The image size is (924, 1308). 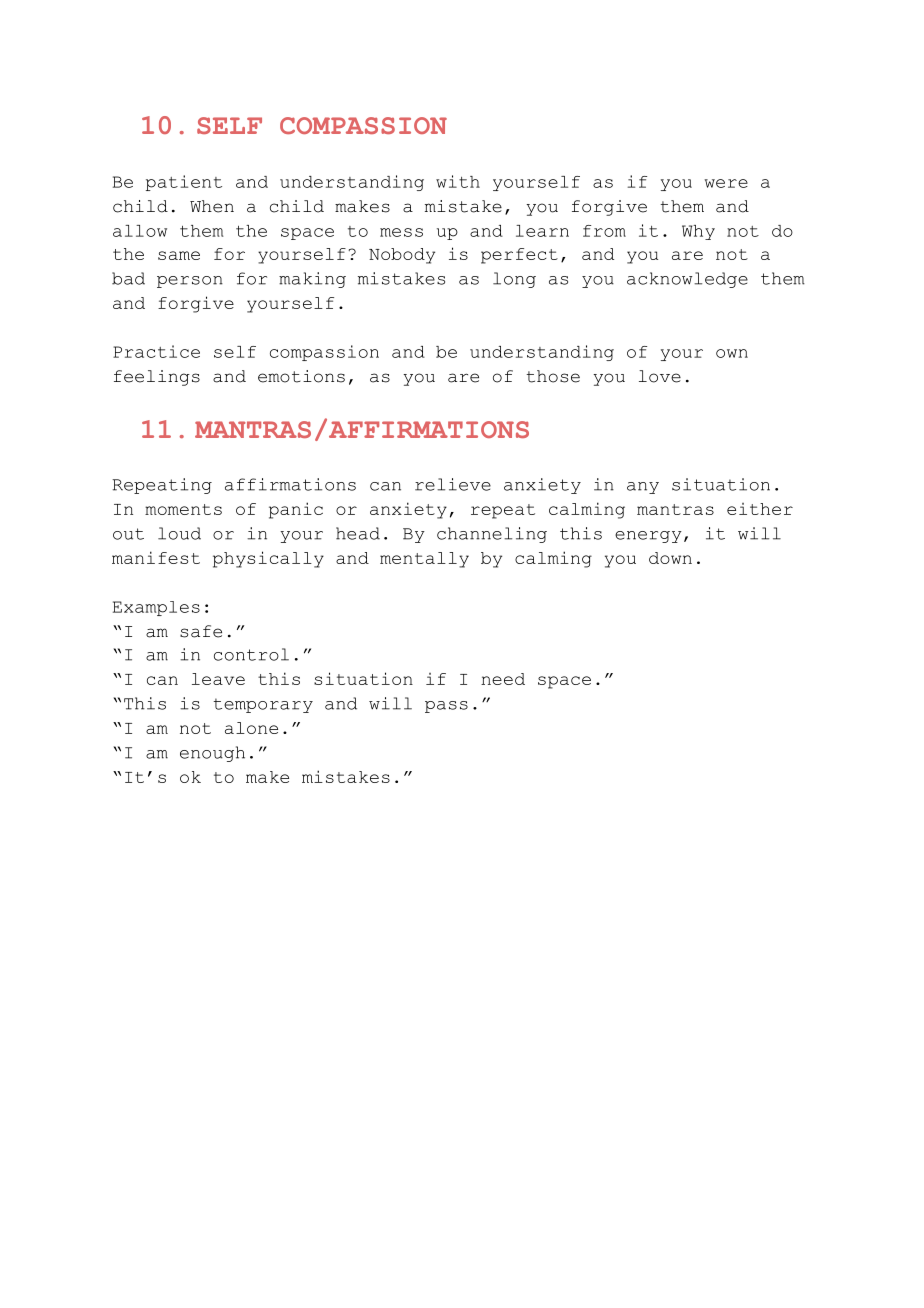 I want to click on love, so click(x=660, y=376).
